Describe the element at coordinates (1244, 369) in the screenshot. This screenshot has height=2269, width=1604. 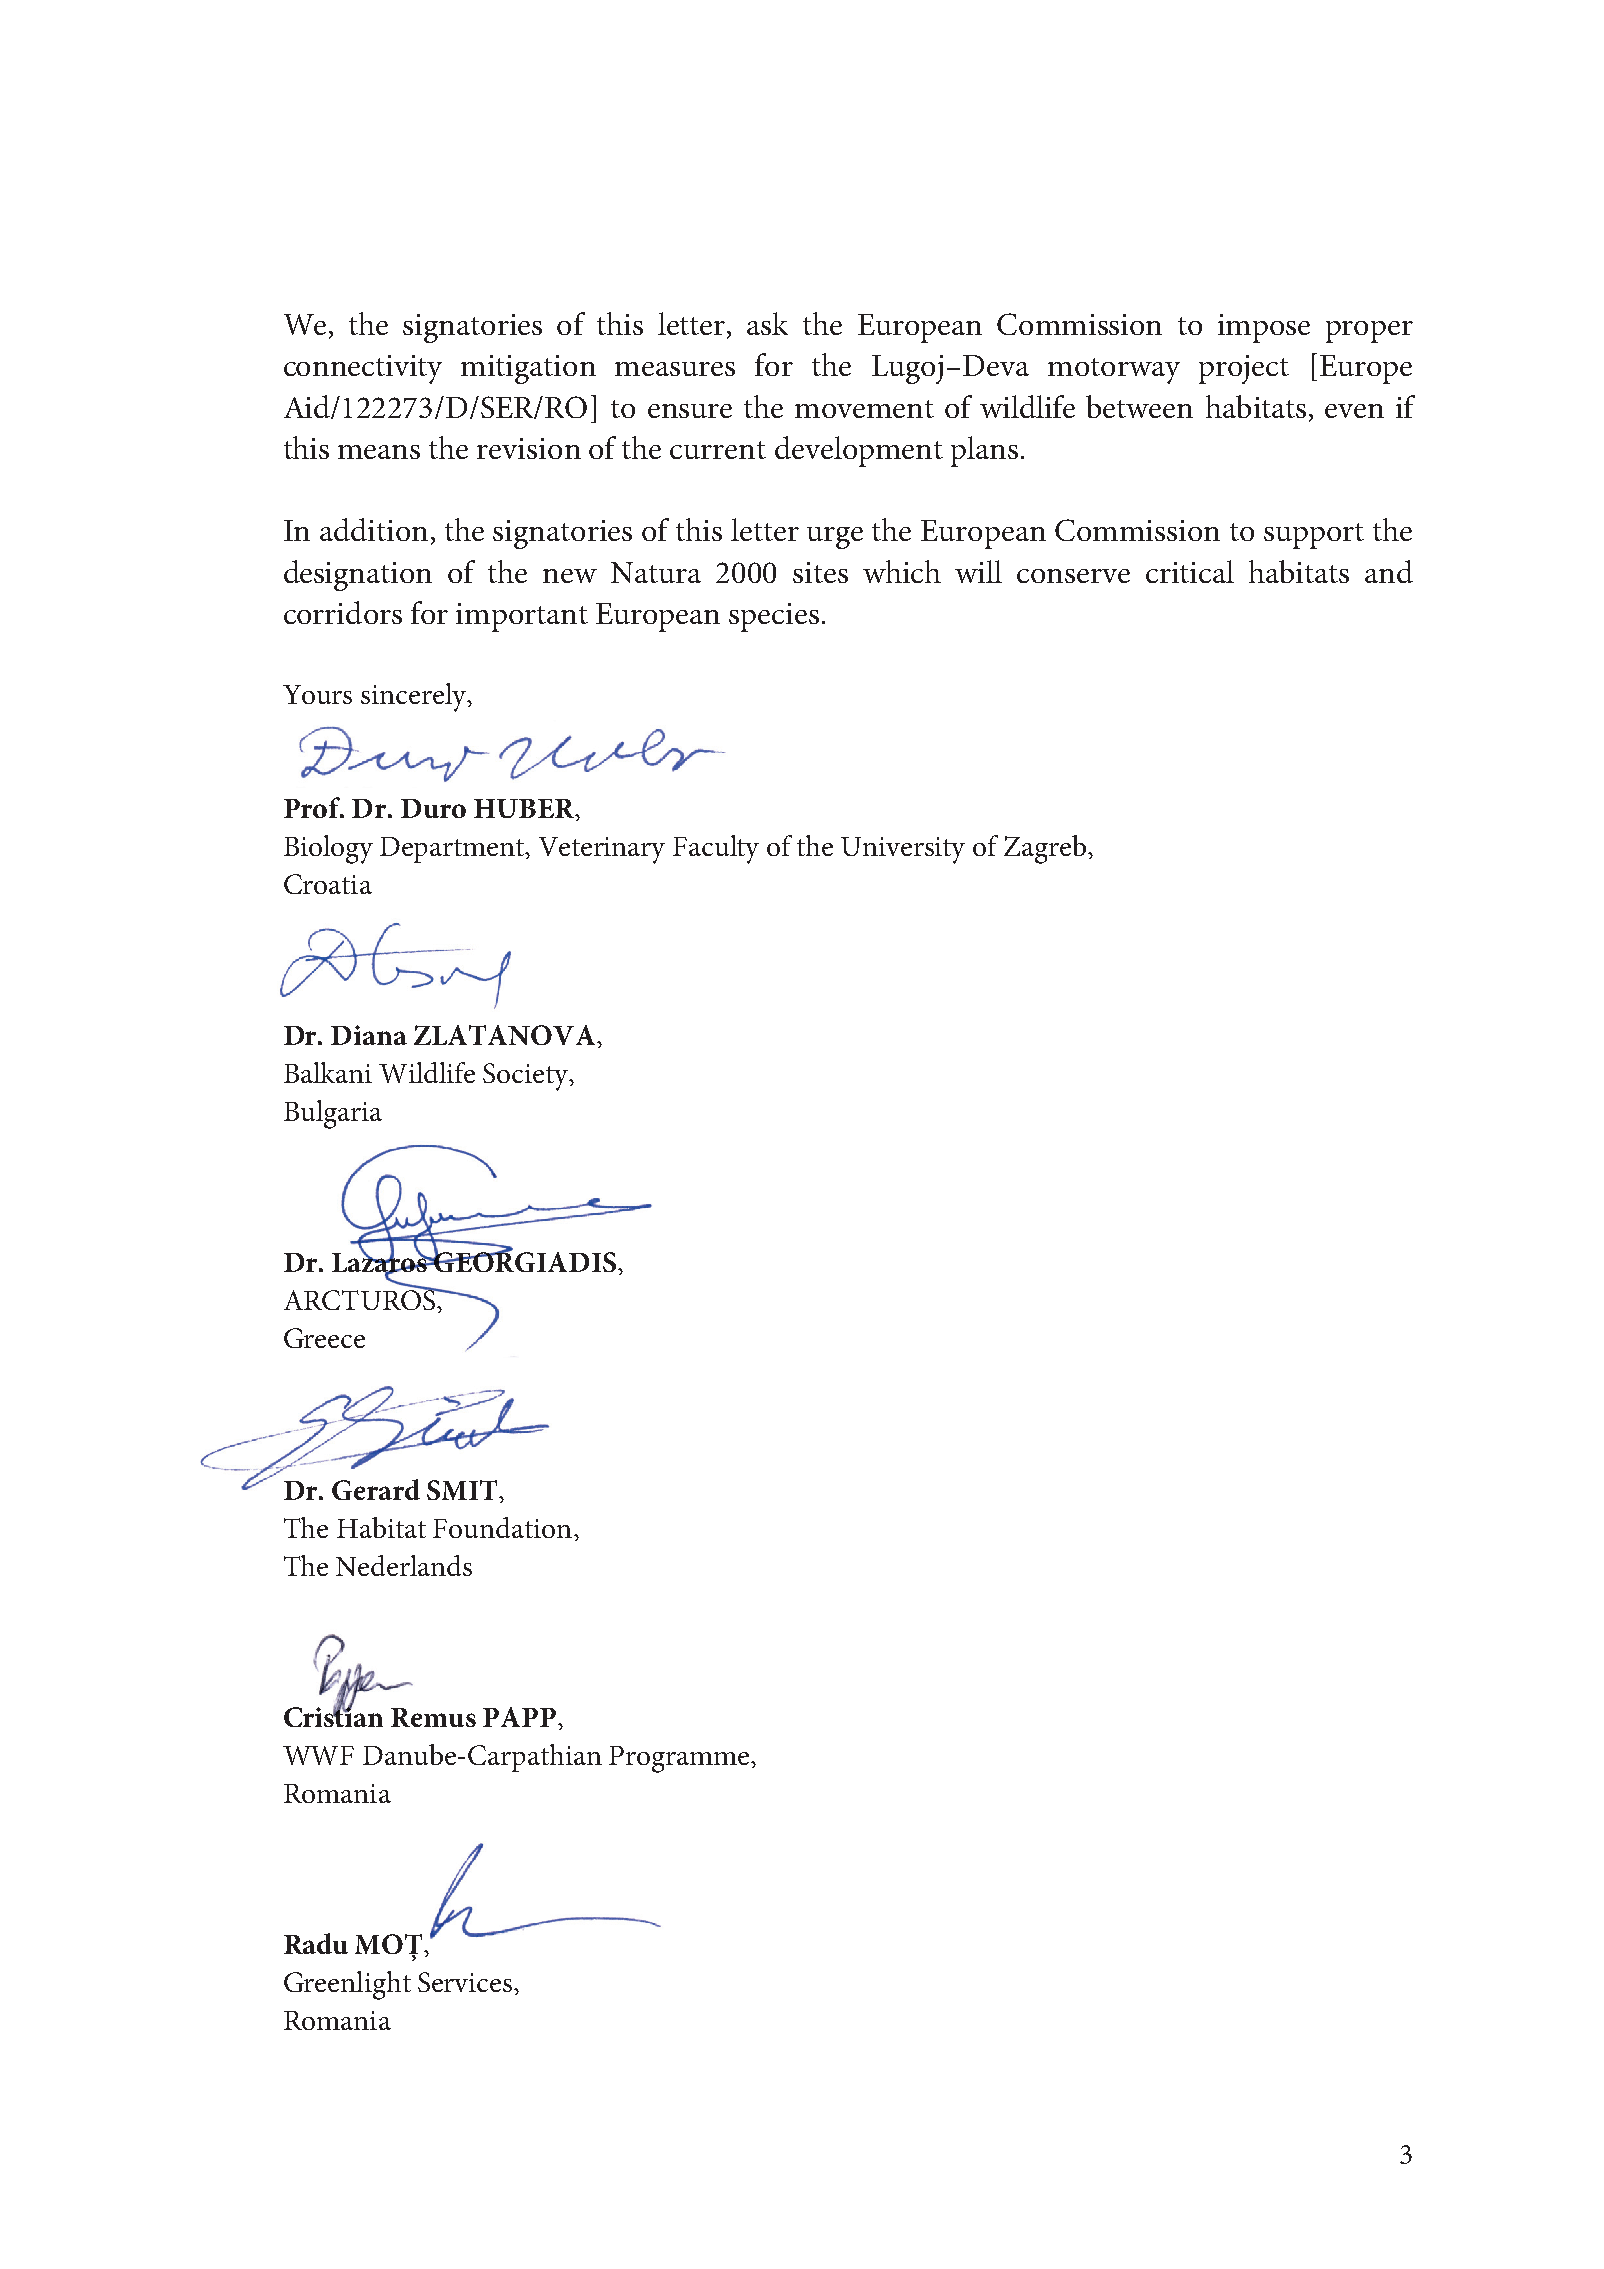
I see `project` at that location.
